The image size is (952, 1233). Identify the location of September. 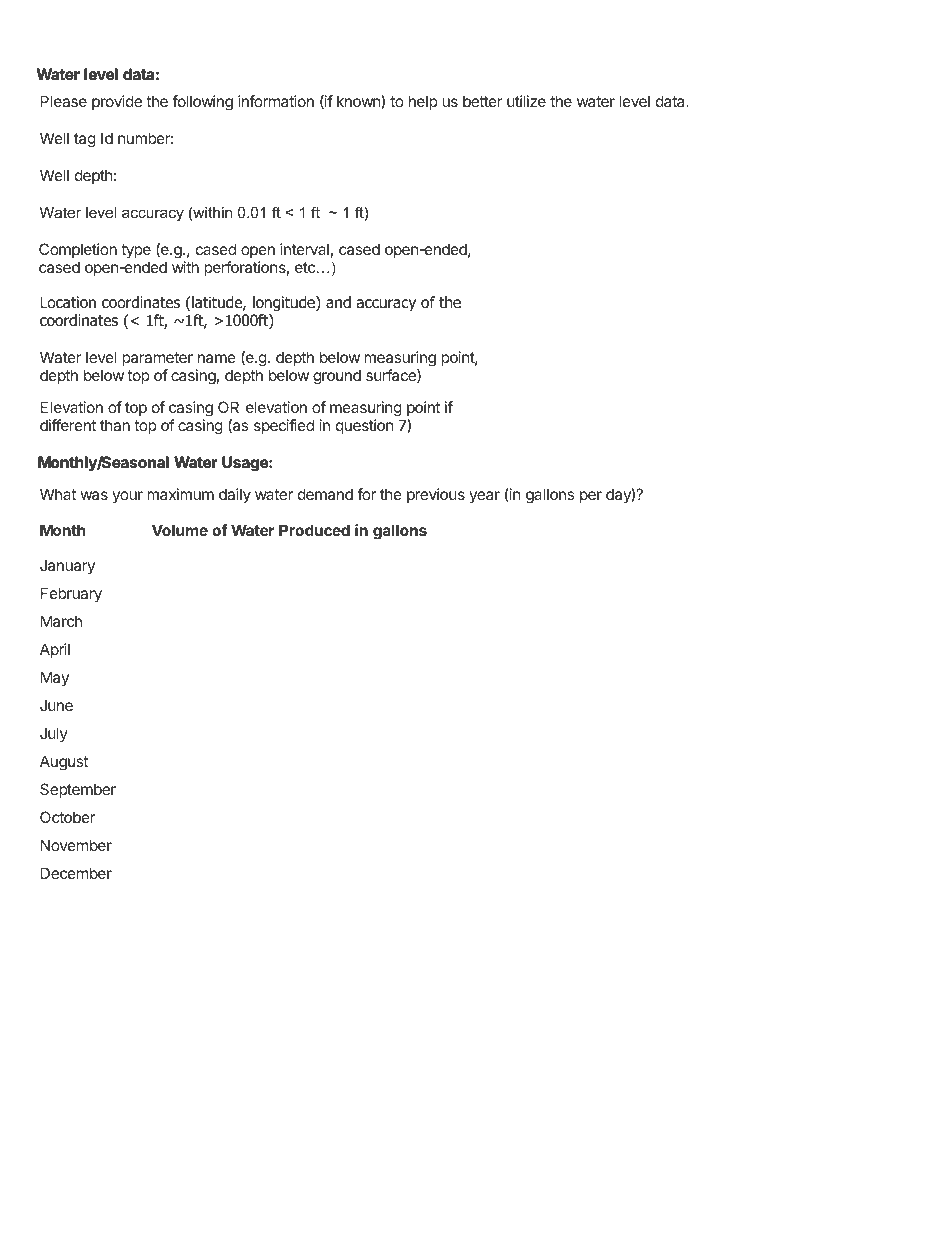
(78, 790).
